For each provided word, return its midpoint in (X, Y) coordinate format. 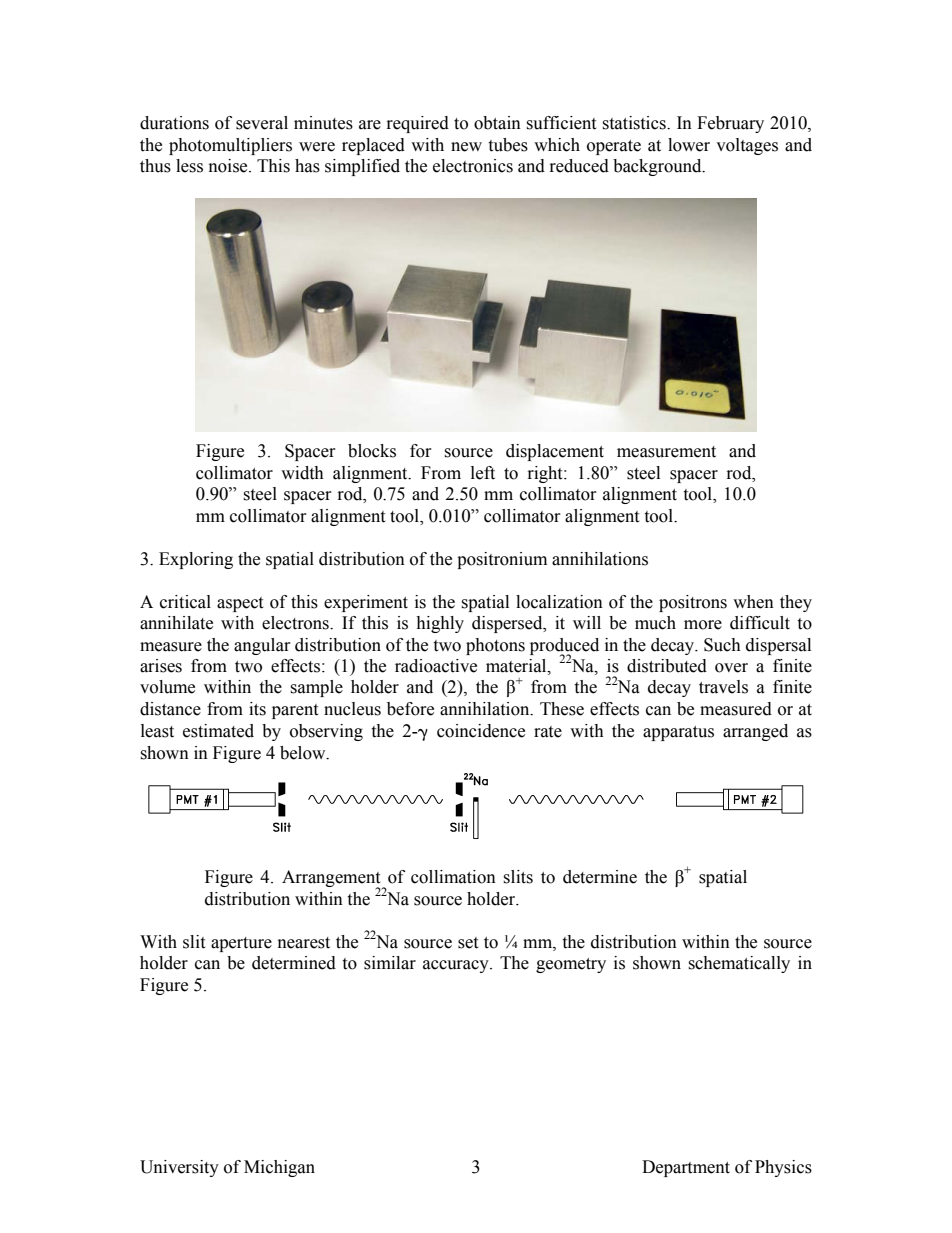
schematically (739, 964)
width (302, 473)
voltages (747, 146)
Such (722, 645)
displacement (555, 452)
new (466, 147)
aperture (241, 944)
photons (495, 646)
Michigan (279, 1168)
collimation (453, 877)
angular (262, 646)
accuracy (457, 966)
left (483, 473)
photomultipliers (230, 146)
